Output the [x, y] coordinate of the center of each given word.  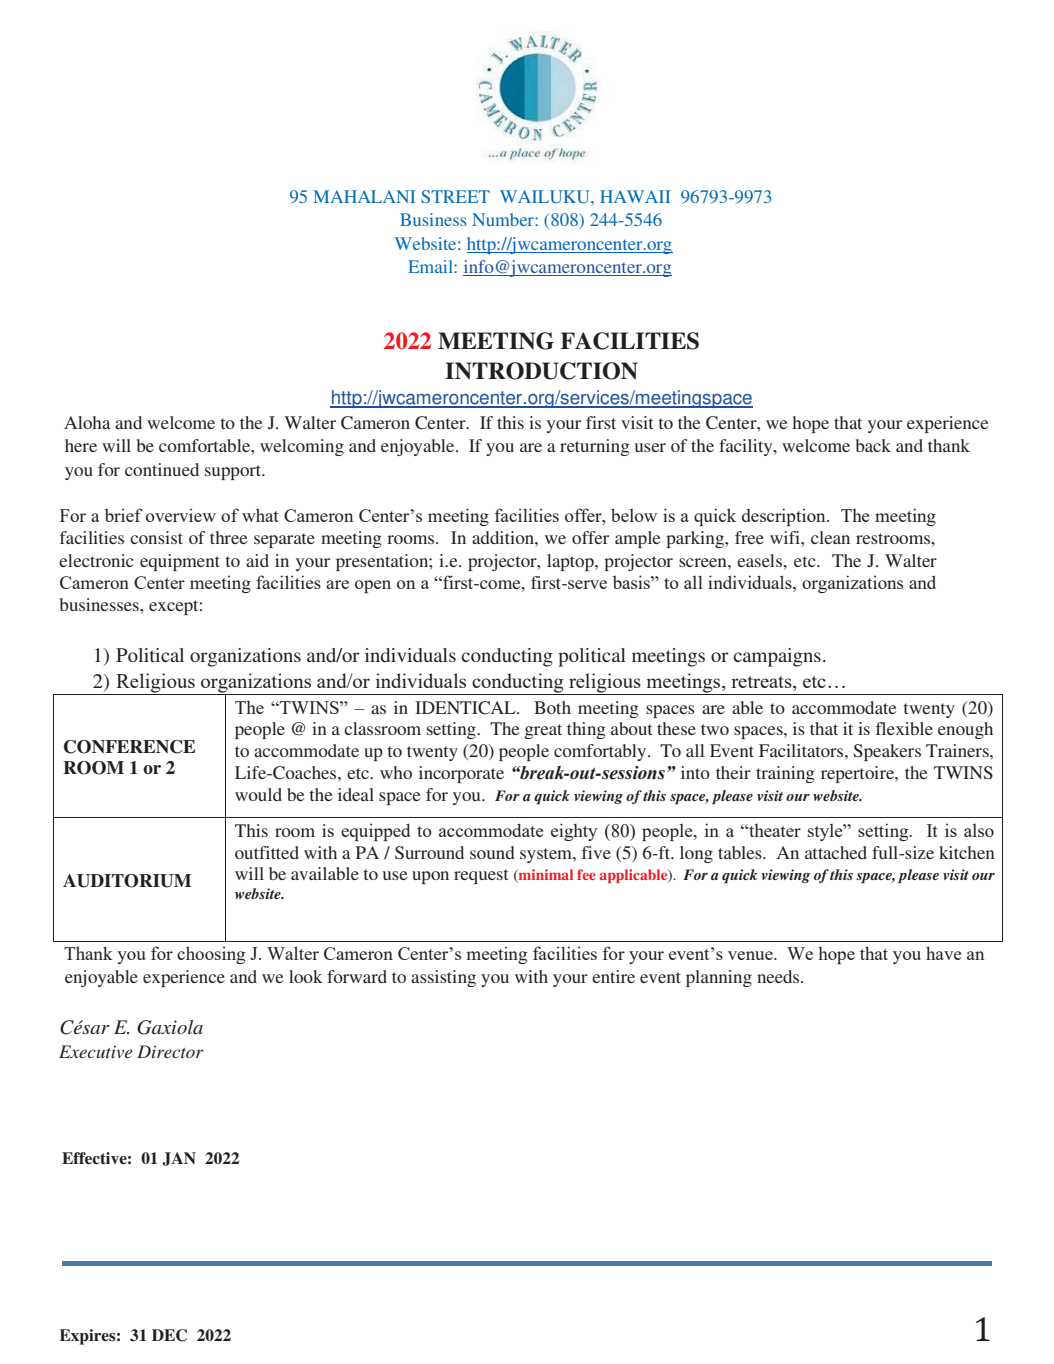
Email [431, 266]
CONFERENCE [129, 747]
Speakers [887, 752]
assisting [443, 978]
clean [830, 537]
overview [181, 515]
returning [595, 447]
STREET [455, 196]
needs [779, 976]
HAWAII [635, 196]
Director [170, 1051]
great [543, 731]
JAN [179, 1159]
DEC [169, 1335]
